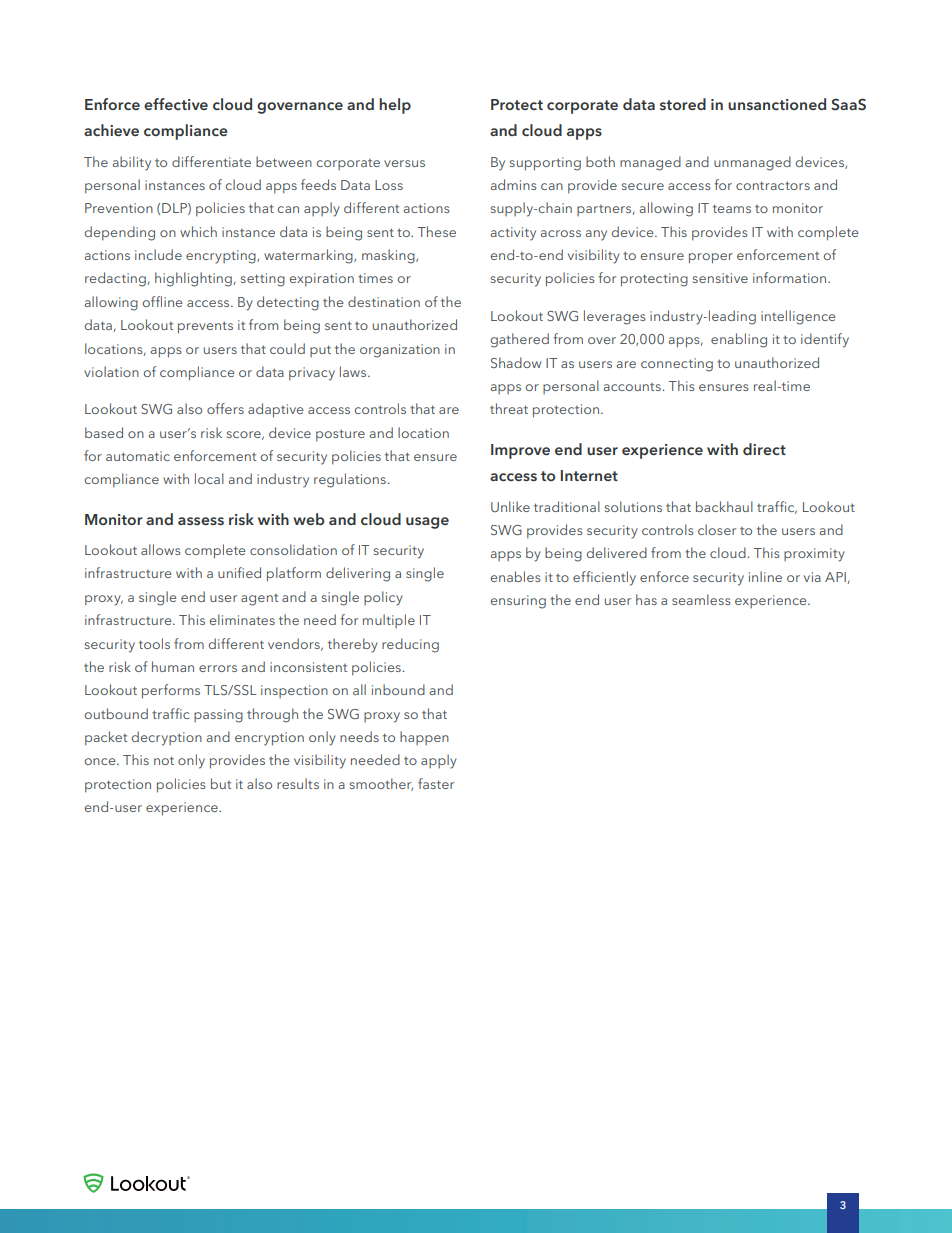 This screenshot has width=952, height=1233. Describe the element at coordinates (164, 760) in the screenshot. I see `not` at that location.
